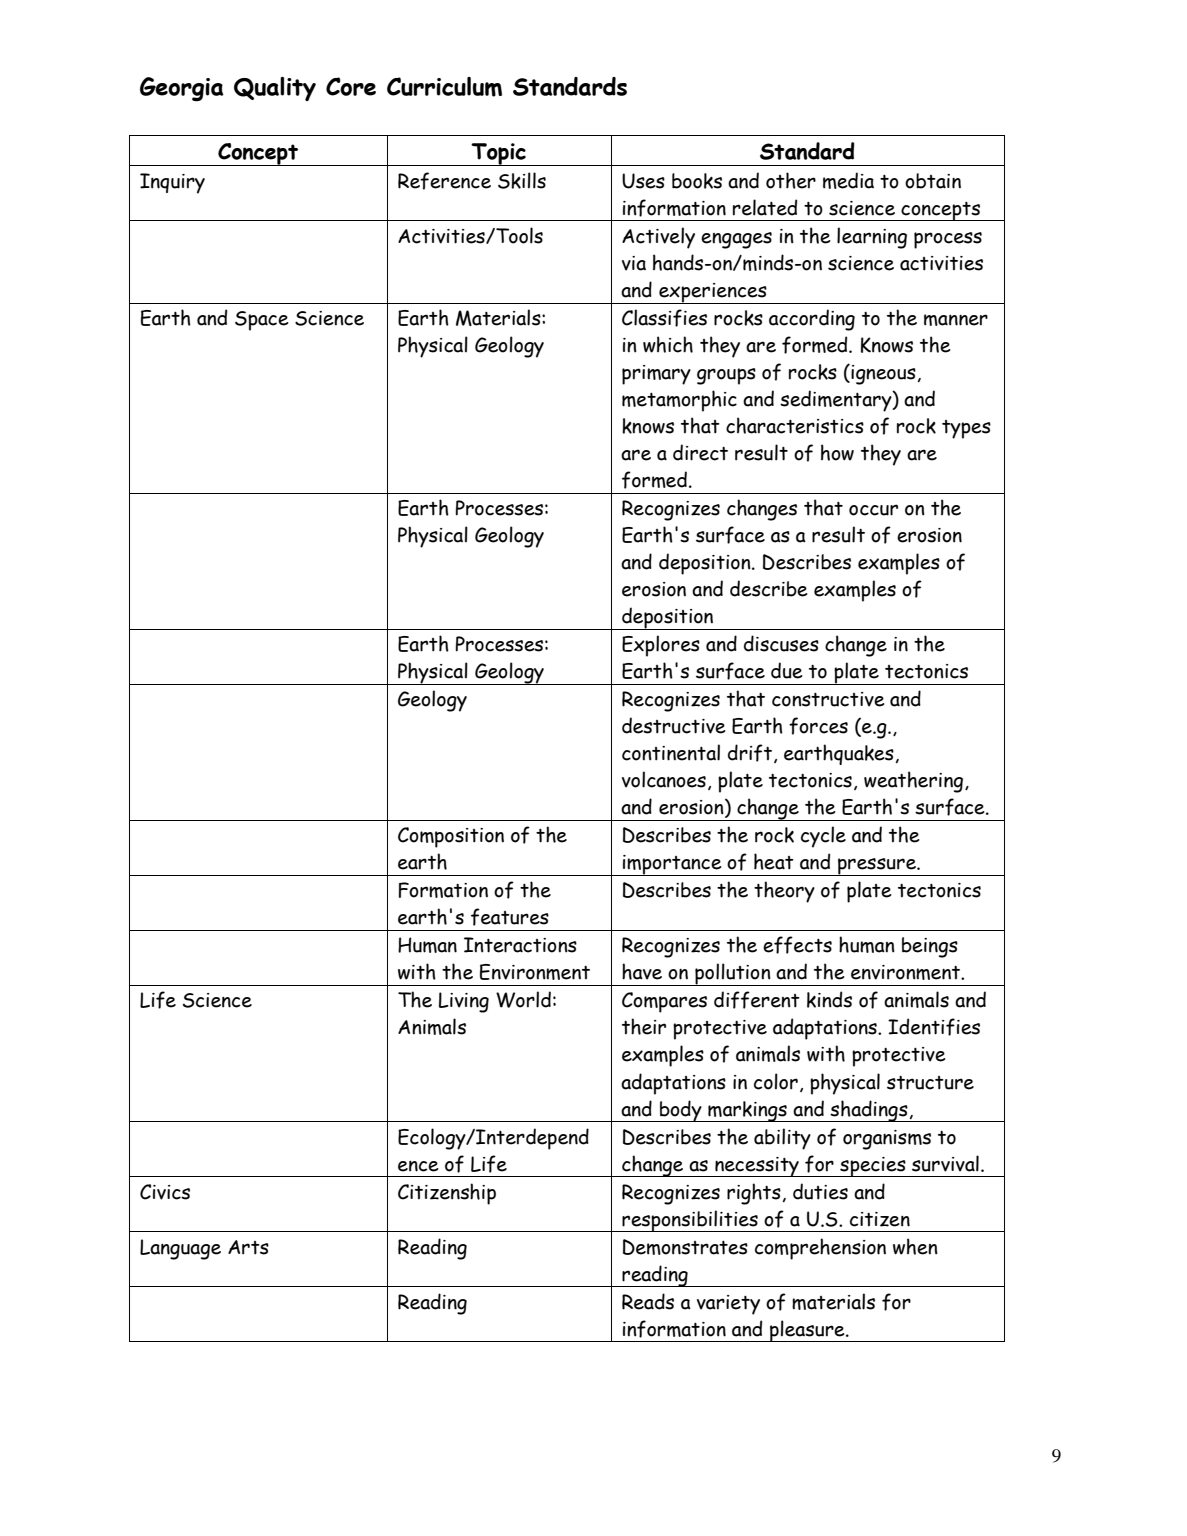  I want to click on media, so click(848, 180).
